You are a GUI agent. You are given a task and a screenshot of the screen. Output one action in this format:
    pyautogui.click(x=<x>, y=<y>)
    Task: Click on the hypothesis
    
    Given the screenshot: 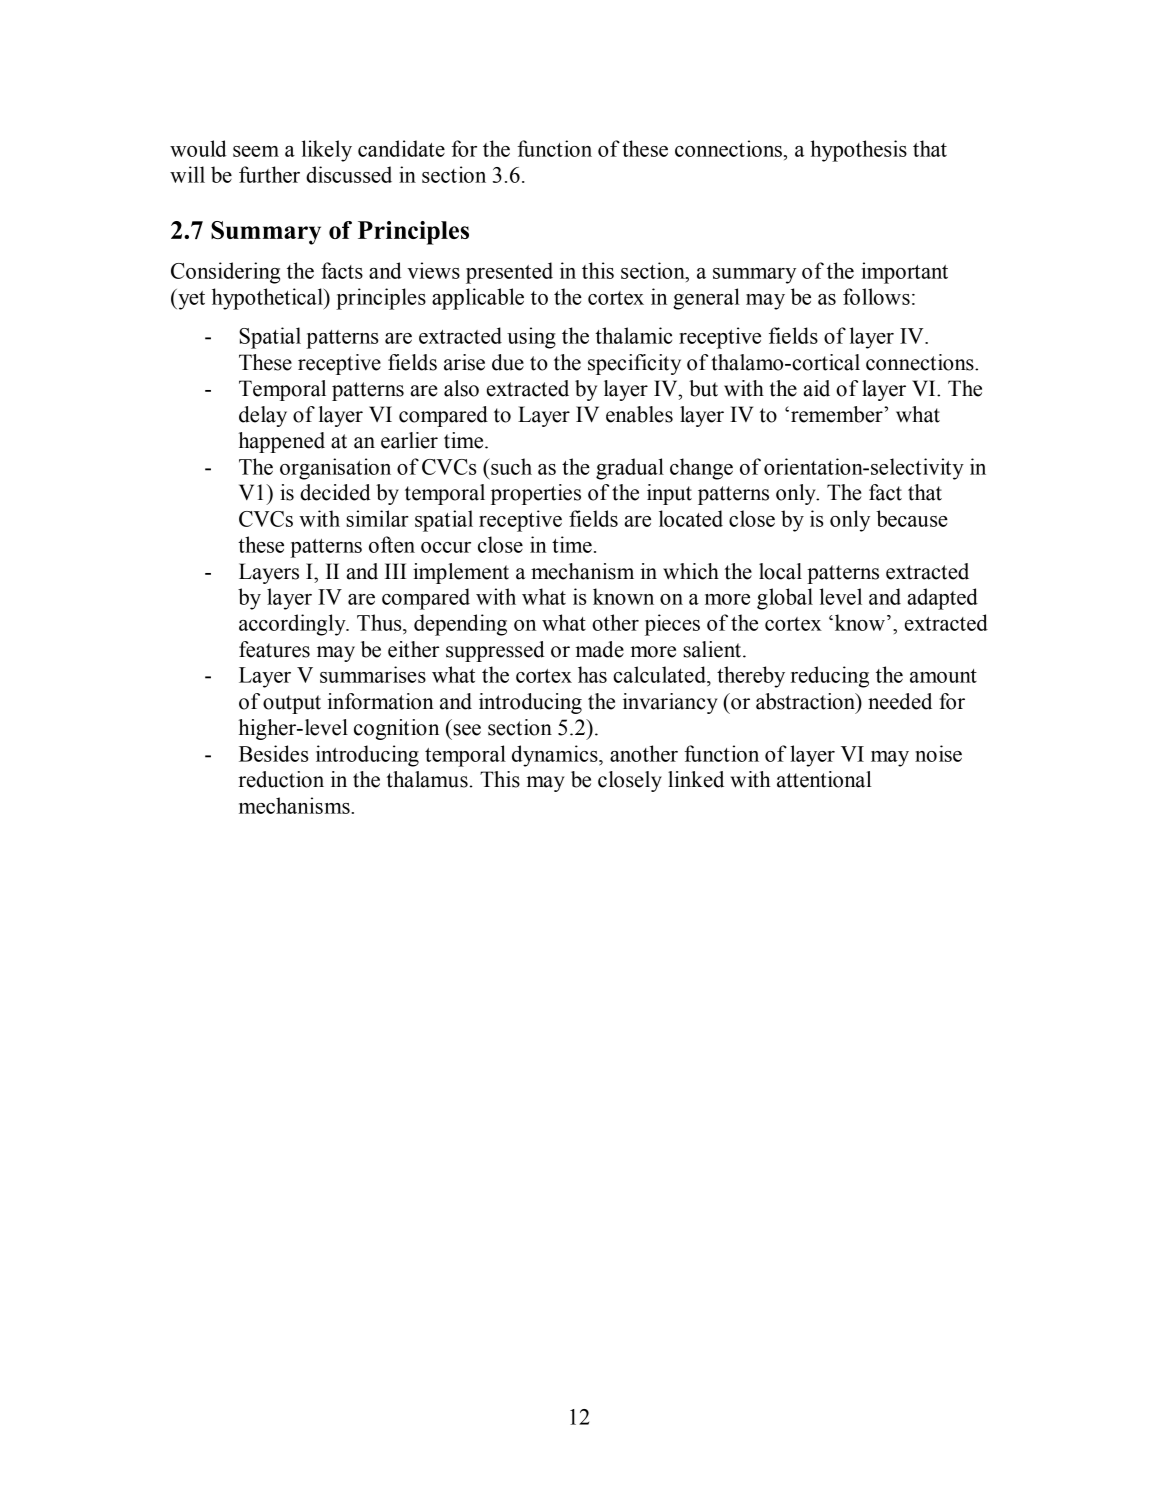 What is the action you would take?
    pyautogui.click(x=858, y=151)
